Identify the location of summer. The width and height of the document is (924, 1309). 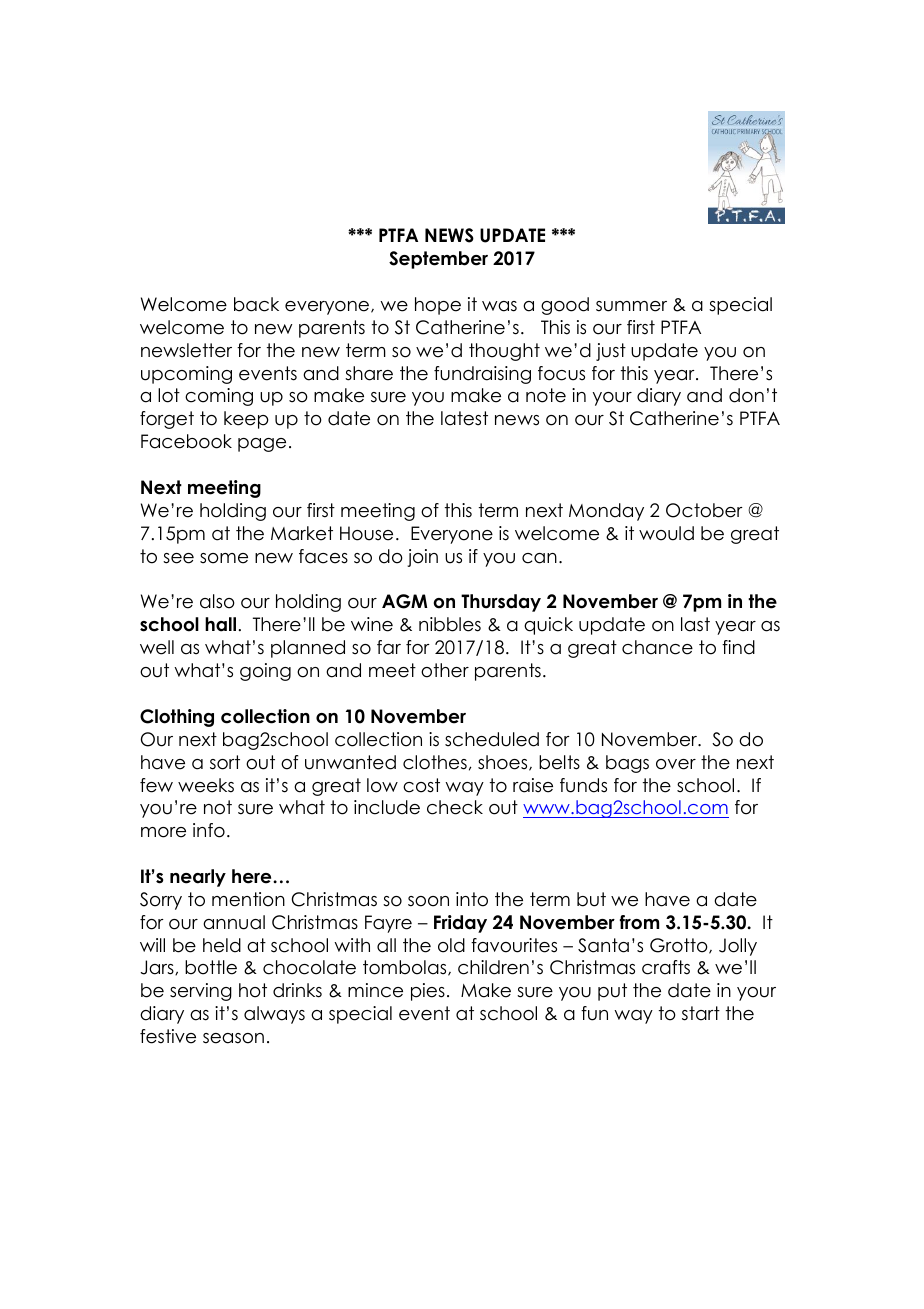
(631, 306).
